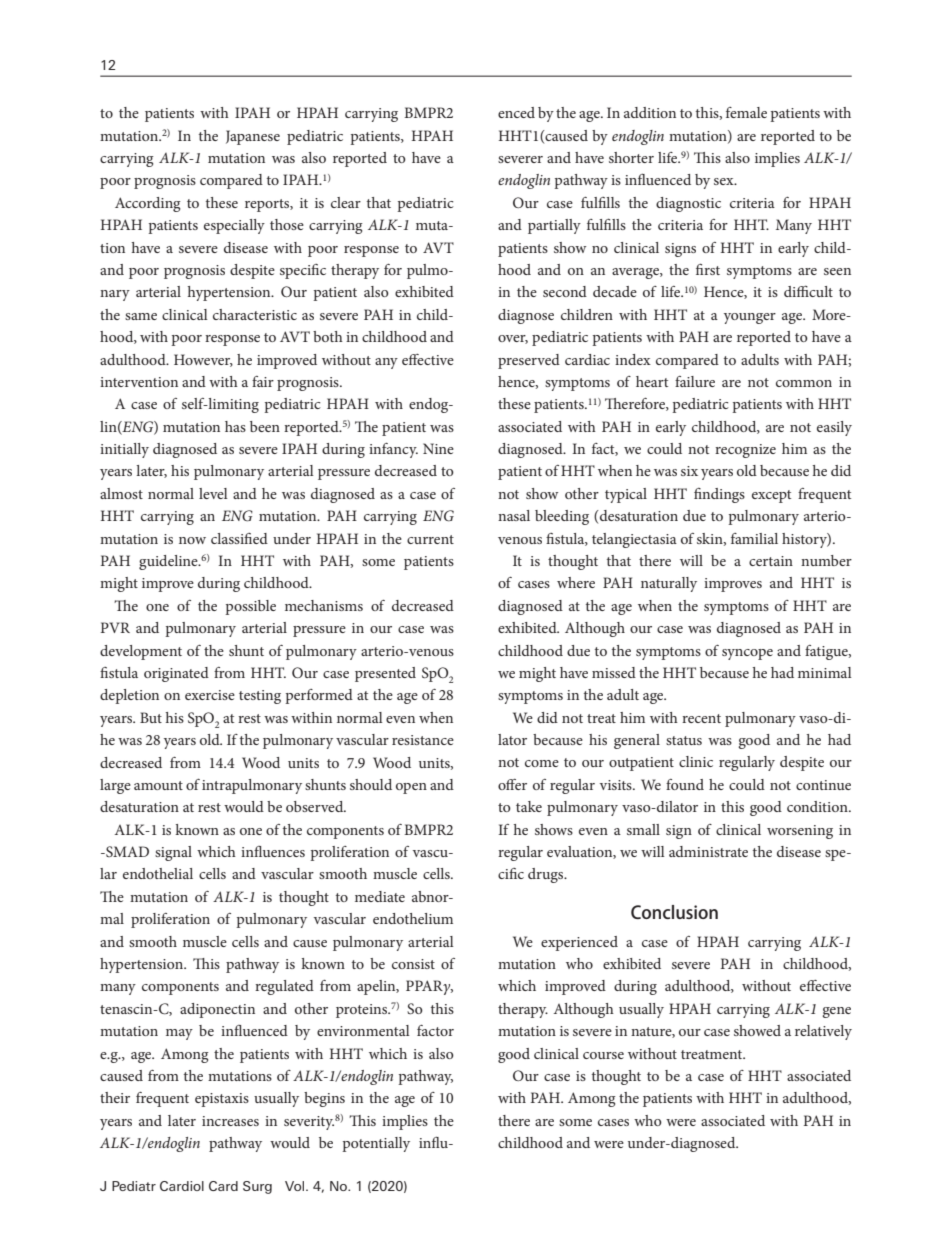  What do you see at coordinates (438, 448) in the page?
I see `Nine` at bounding box center [438, 448].
